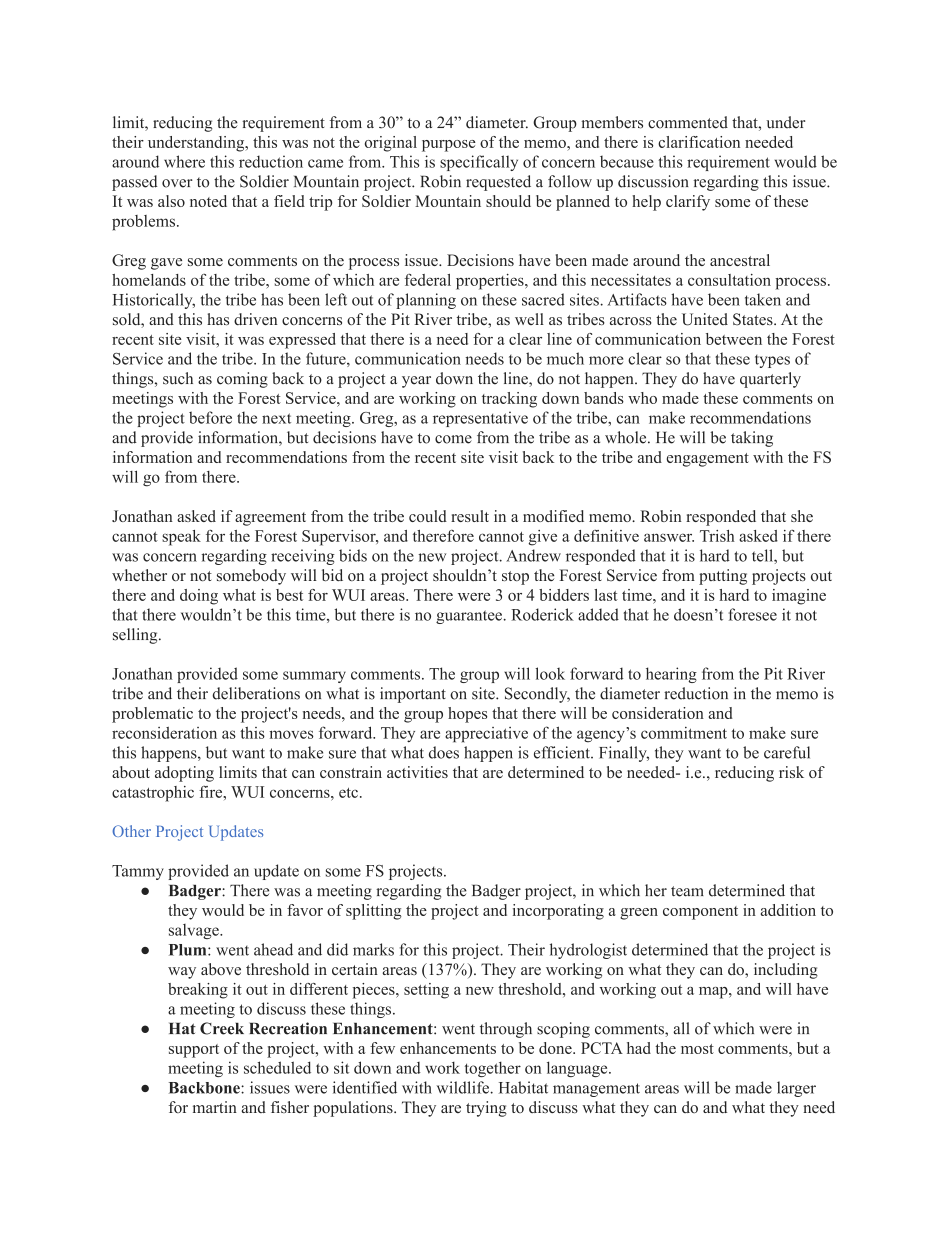 The image size is (952, 1233). I want to click on engagement, so click(708, 460).
